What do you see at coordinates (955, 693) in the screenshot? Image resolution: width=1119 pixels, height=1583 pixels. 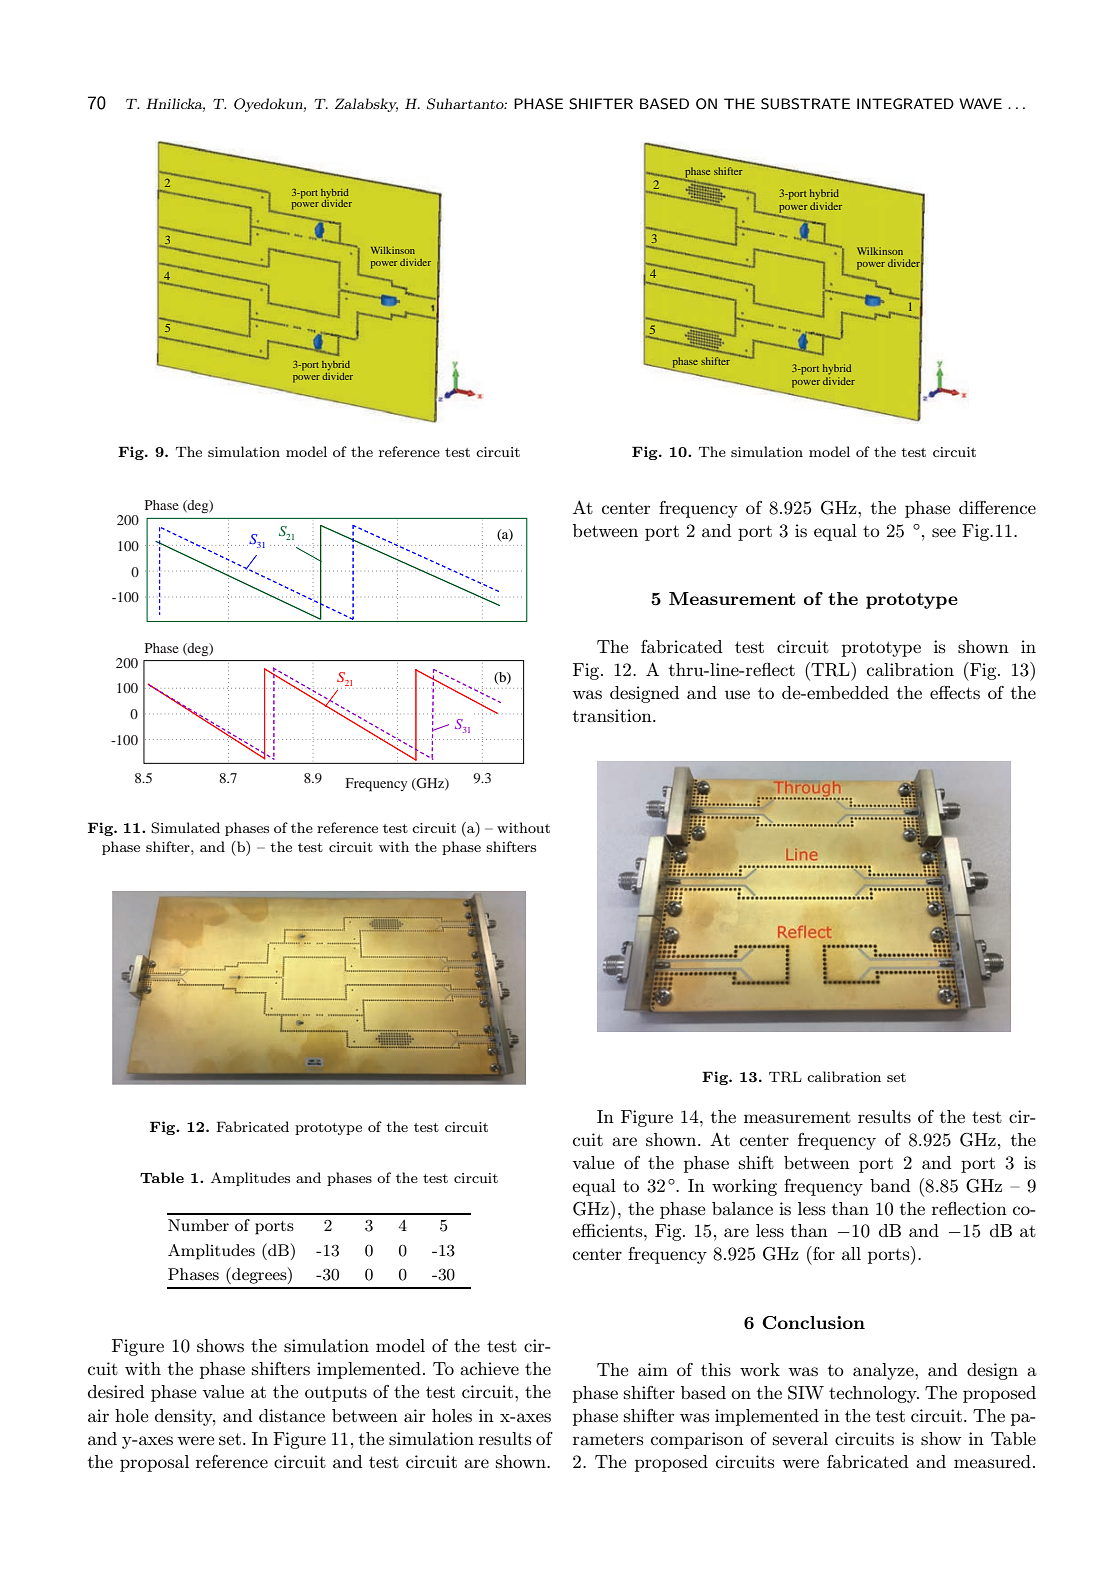 I see `effects` at bounding box center [955, 693].
